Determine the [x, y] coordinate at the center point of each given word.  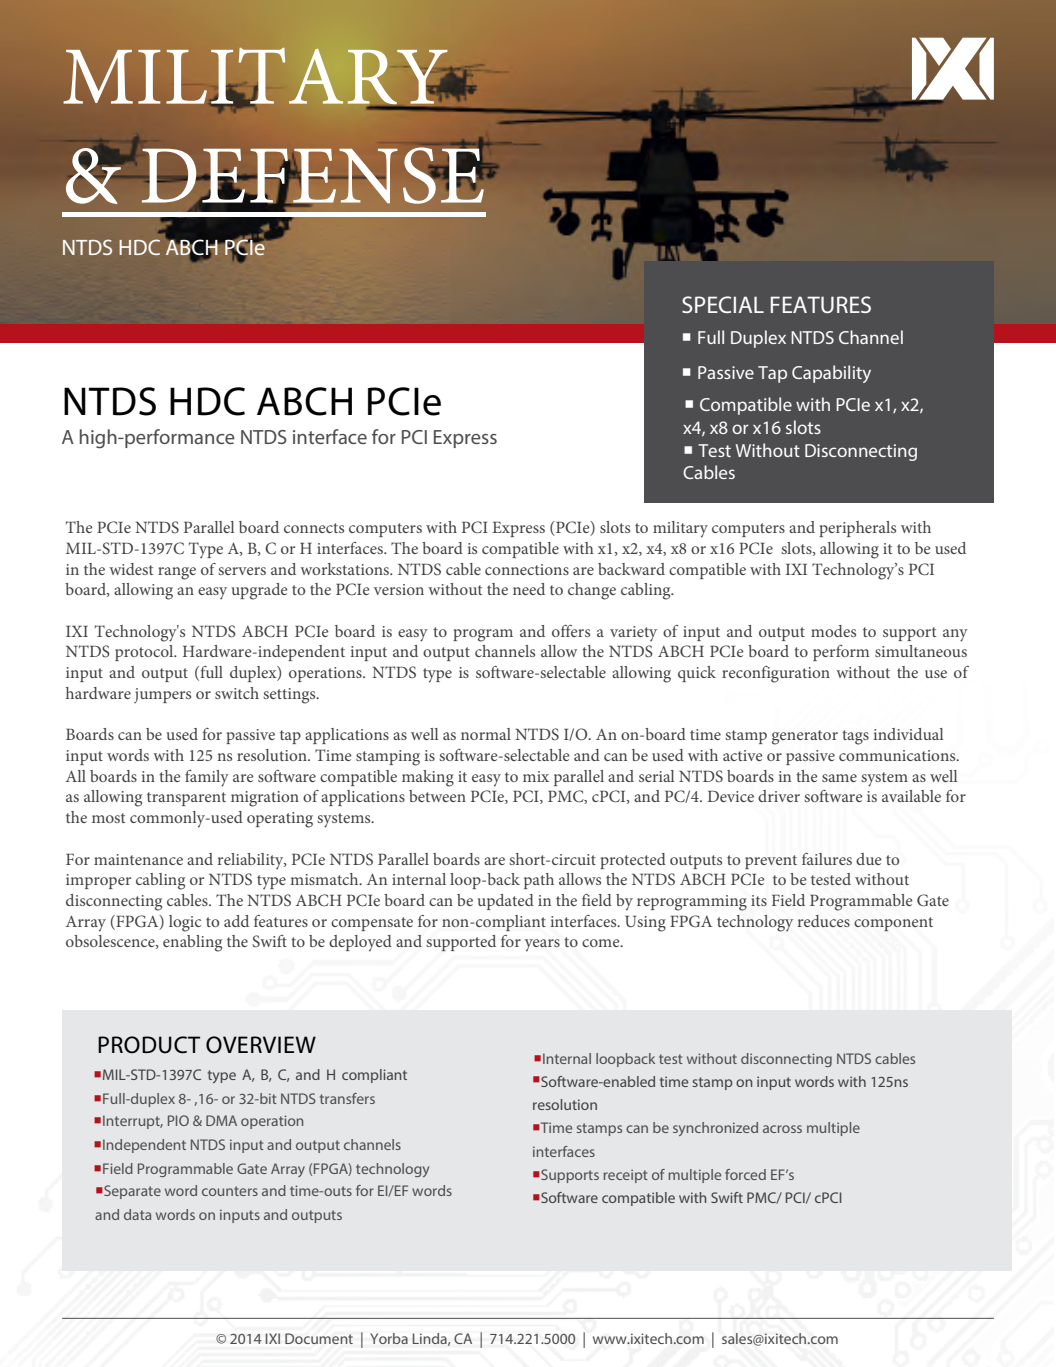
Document [319, 1338]
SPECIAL [723, 304]
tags [855, 737]
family [207, 778]
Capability [831, 374]
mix [536, 776]
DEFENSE [312, 175]
